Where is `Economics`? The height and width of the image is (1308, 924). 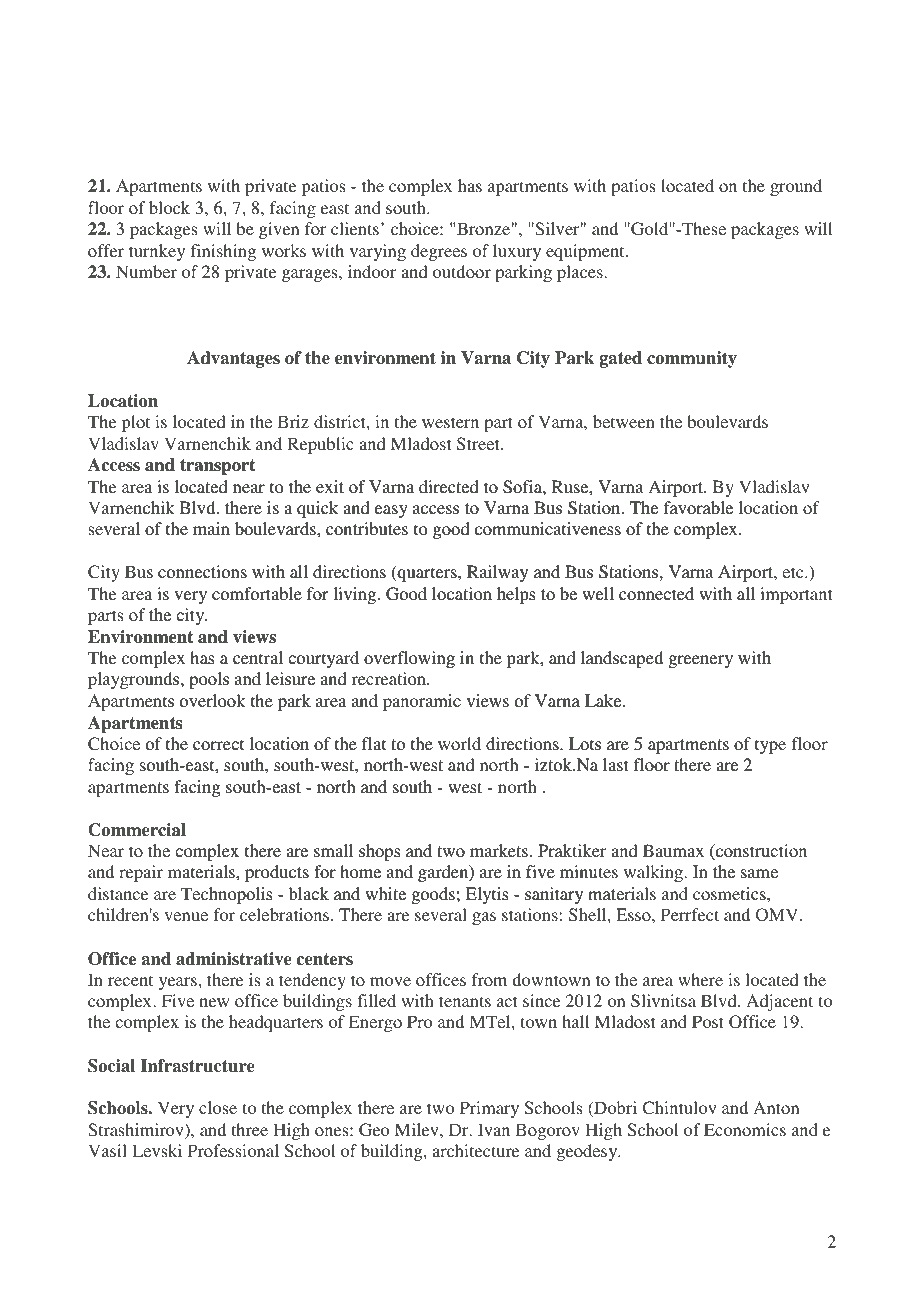 Economics is located at coordinates (745, 1129).
